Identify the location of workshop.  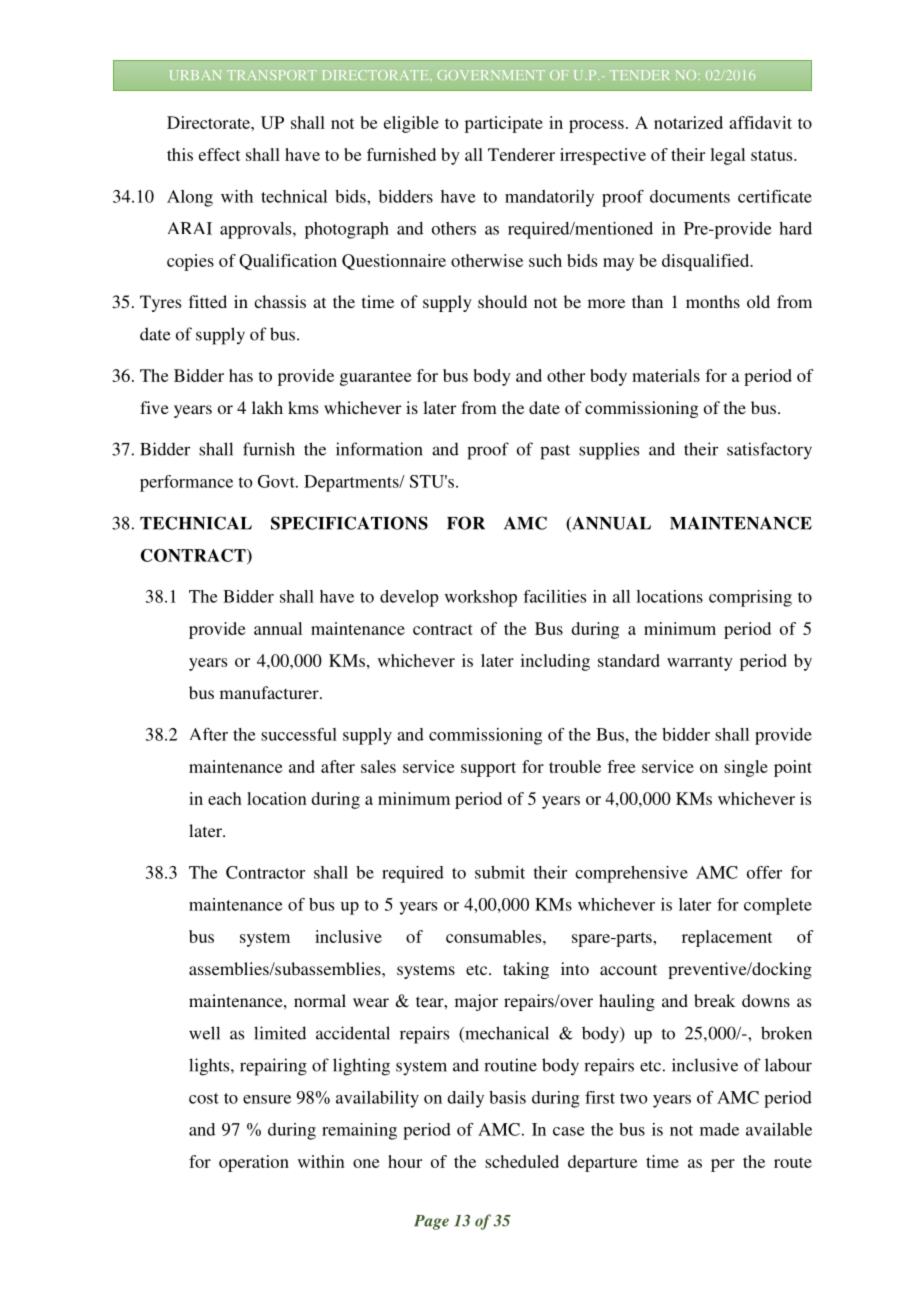
(481, 598).
